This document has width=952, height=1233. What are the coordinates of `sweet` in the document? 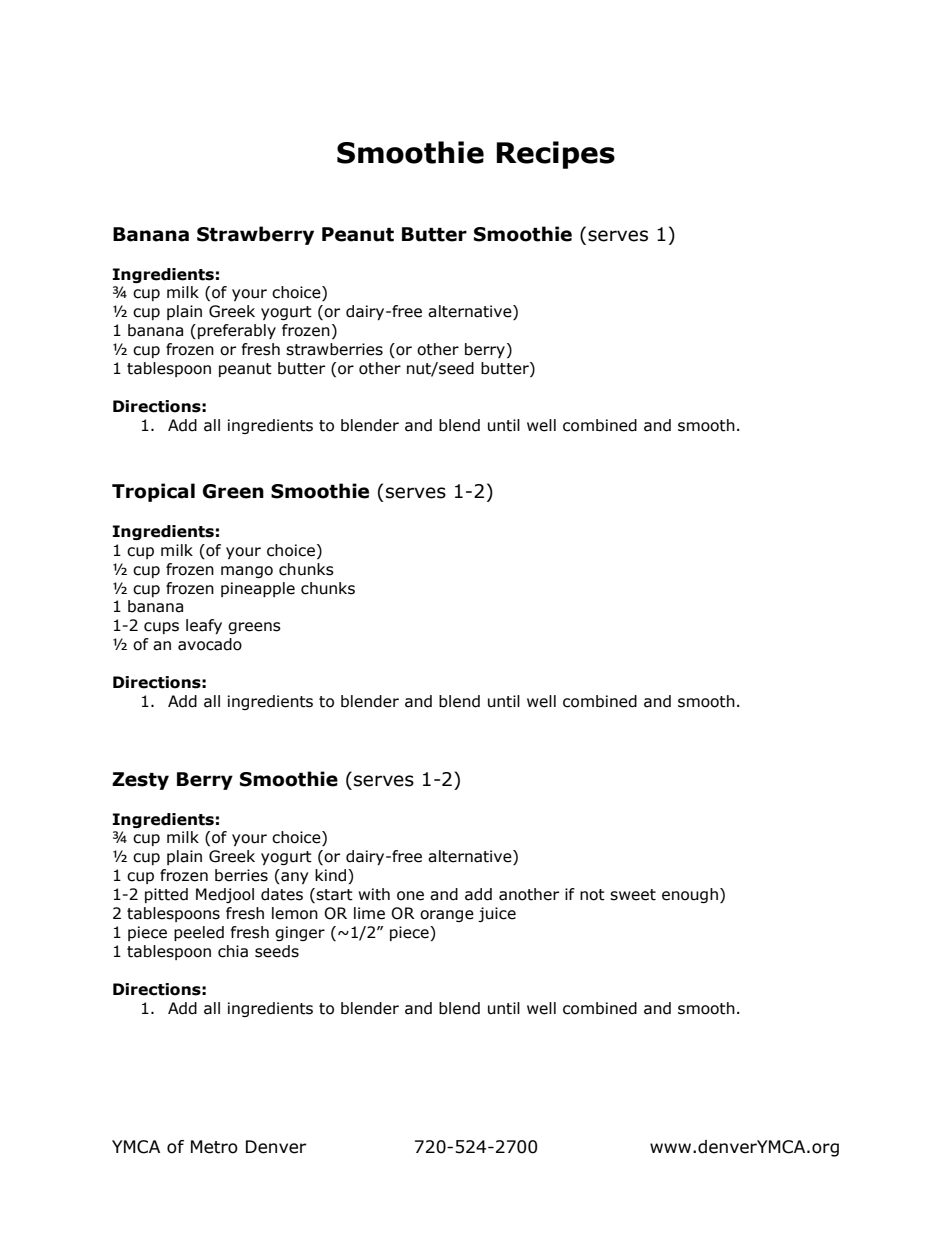 It's located at (633, 895).
